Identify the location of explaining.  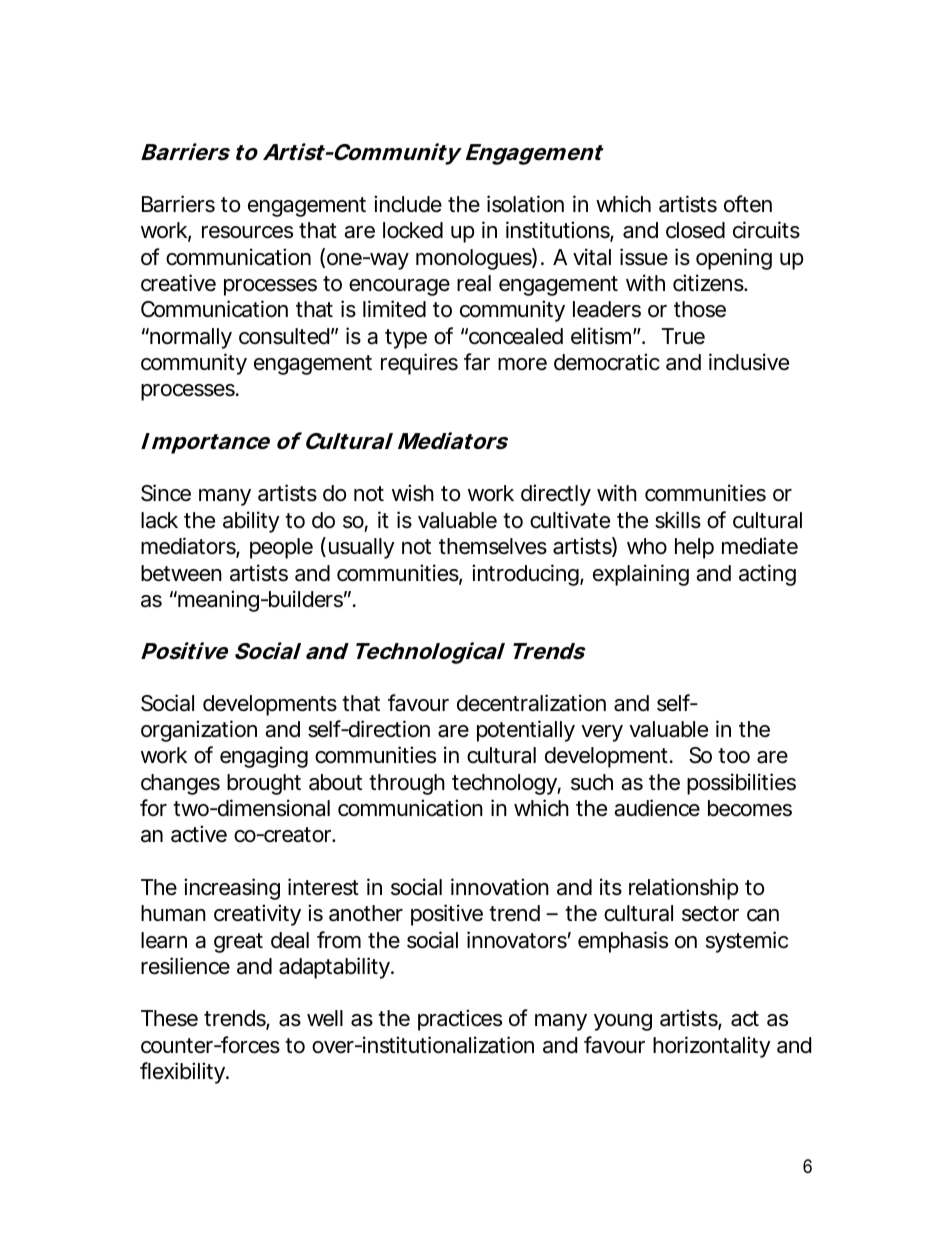
(641, 575).
